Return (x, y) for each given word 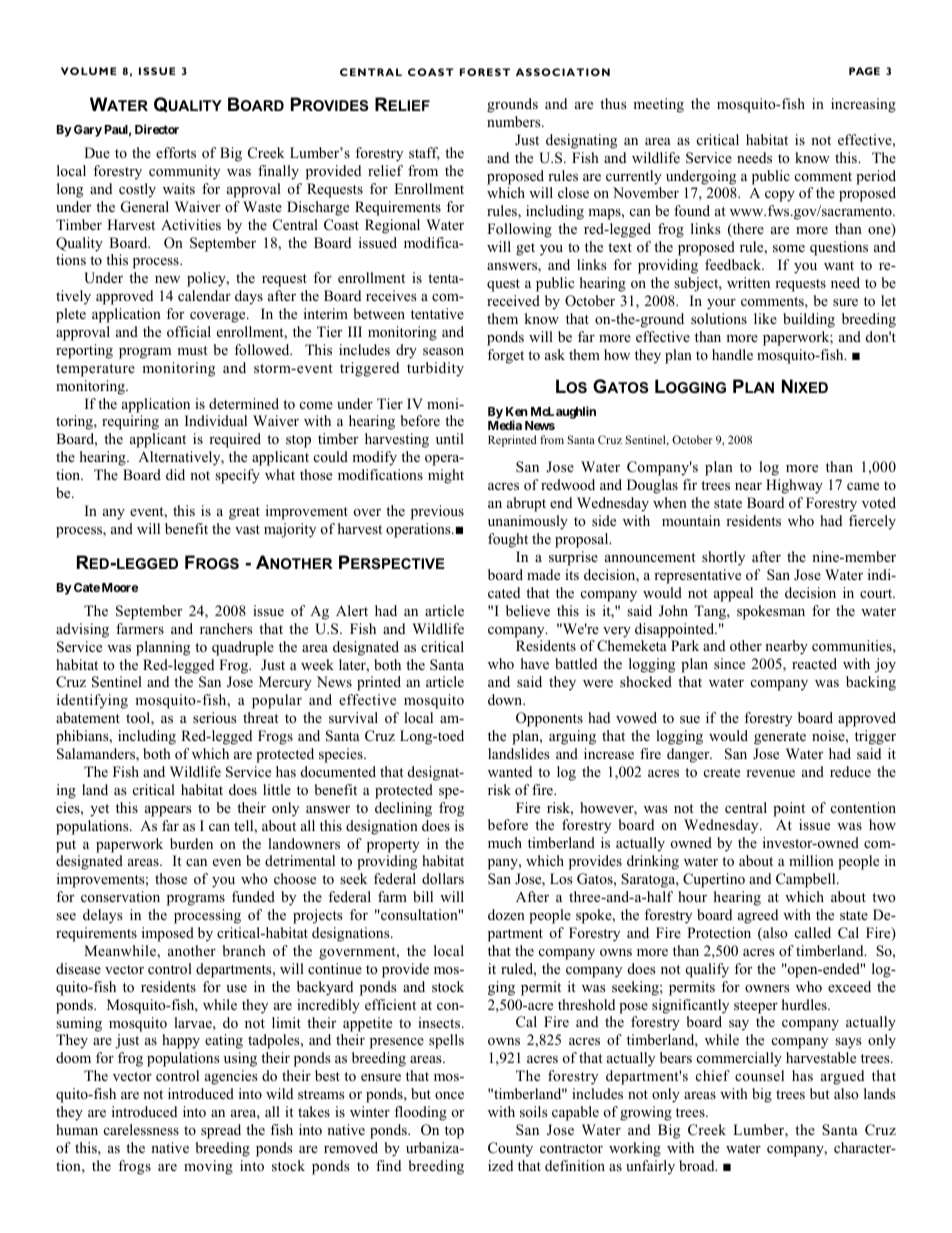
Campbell (807, 880)
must (192, 350)
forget (505, 356)
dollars (443, 878)
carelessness (141, 1129)
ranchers (226, 628)
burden (191, 843)
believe (528, 610)
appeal (733, 594)
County (510, 1149)
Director (157, 129)
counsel (759, 1075)
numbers (515, 121)
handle (732, 354)
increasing (863, 105)
